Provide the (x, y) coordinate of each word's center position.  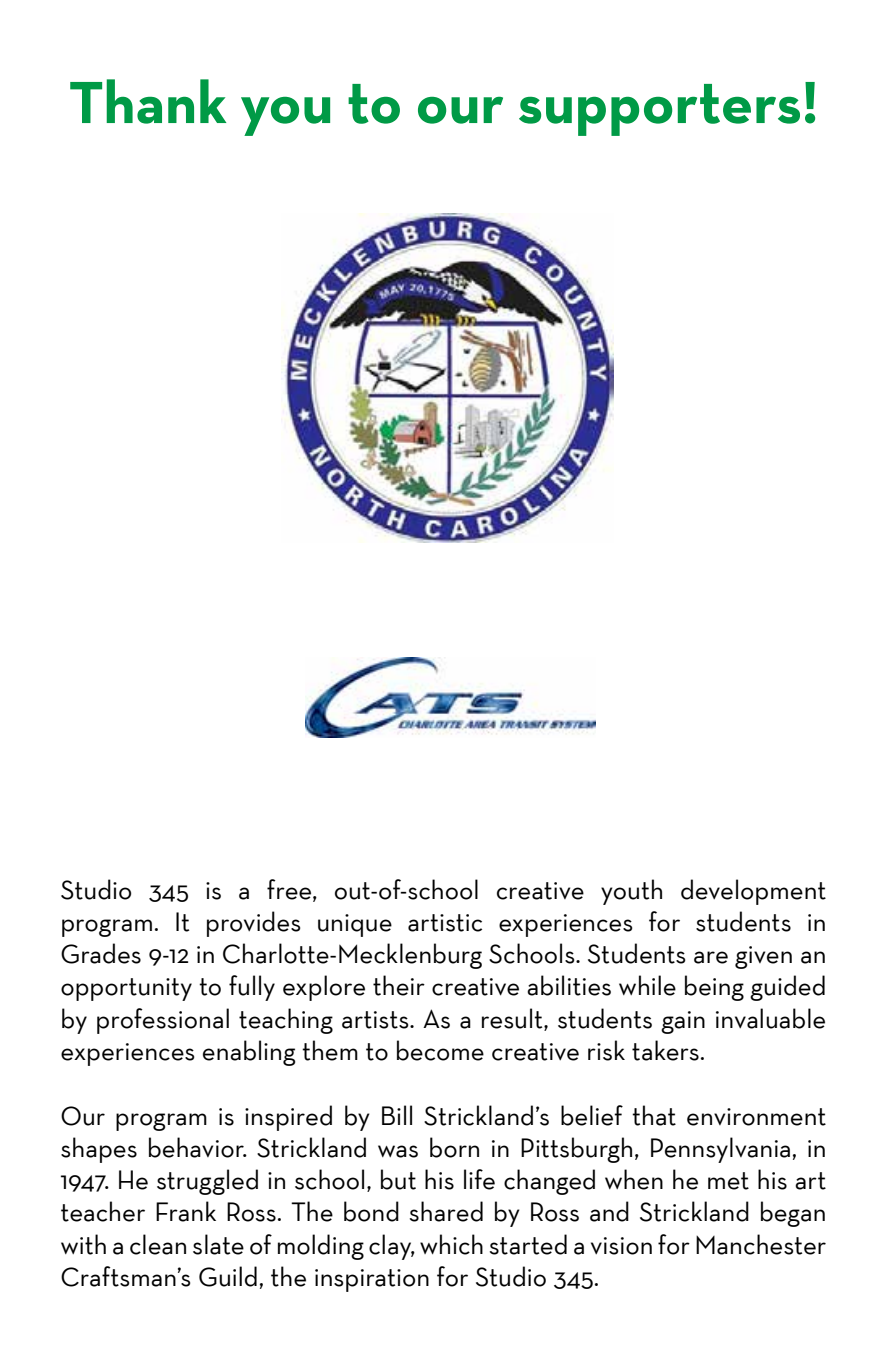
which (451, 1244)
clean (158, 1244)
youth (631, 892)
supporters (659, 110)
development (753, 892)
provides (254, 924)
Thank (148, 101)
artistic (445, 923)
